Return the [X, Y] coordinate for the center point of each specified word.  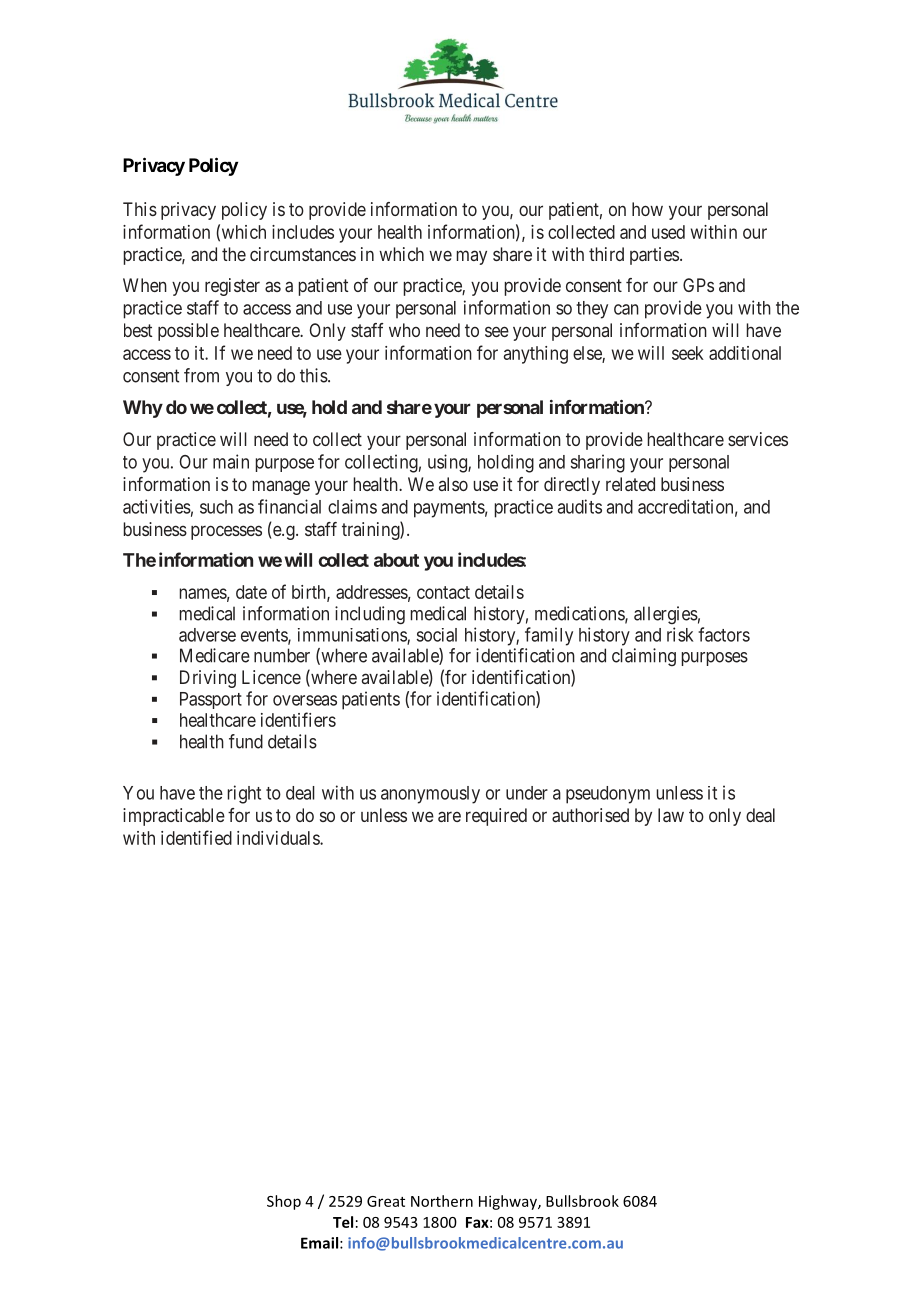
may [472, 257]
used [668, 232]
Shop [284, 1202]
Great [386, 1201]
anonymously [430, 795]
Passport [211, 700]
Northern [442, 1201]
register [232, 287]
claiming [644, 657]
